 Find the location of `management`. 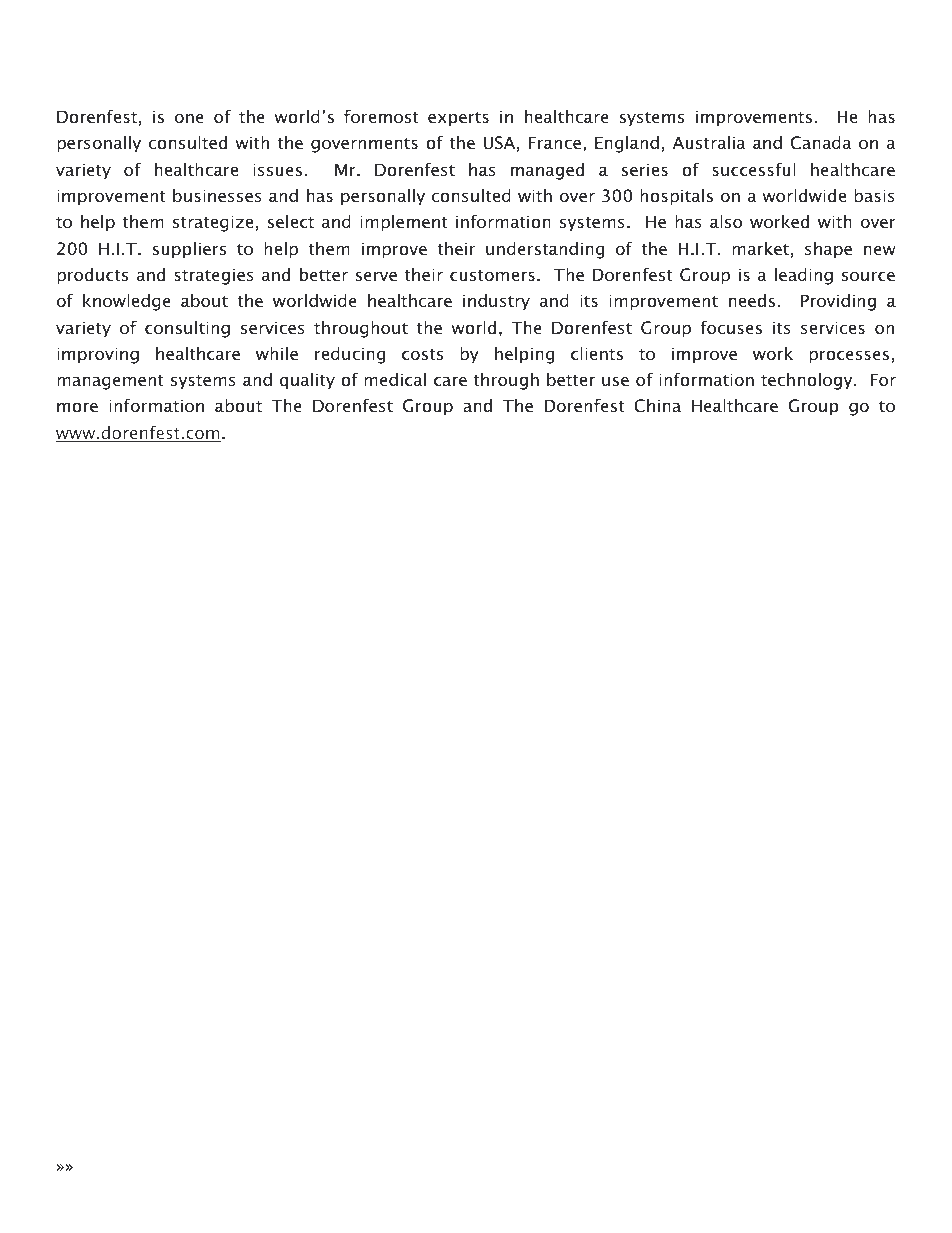

management is located at coordinates (110, 382).
